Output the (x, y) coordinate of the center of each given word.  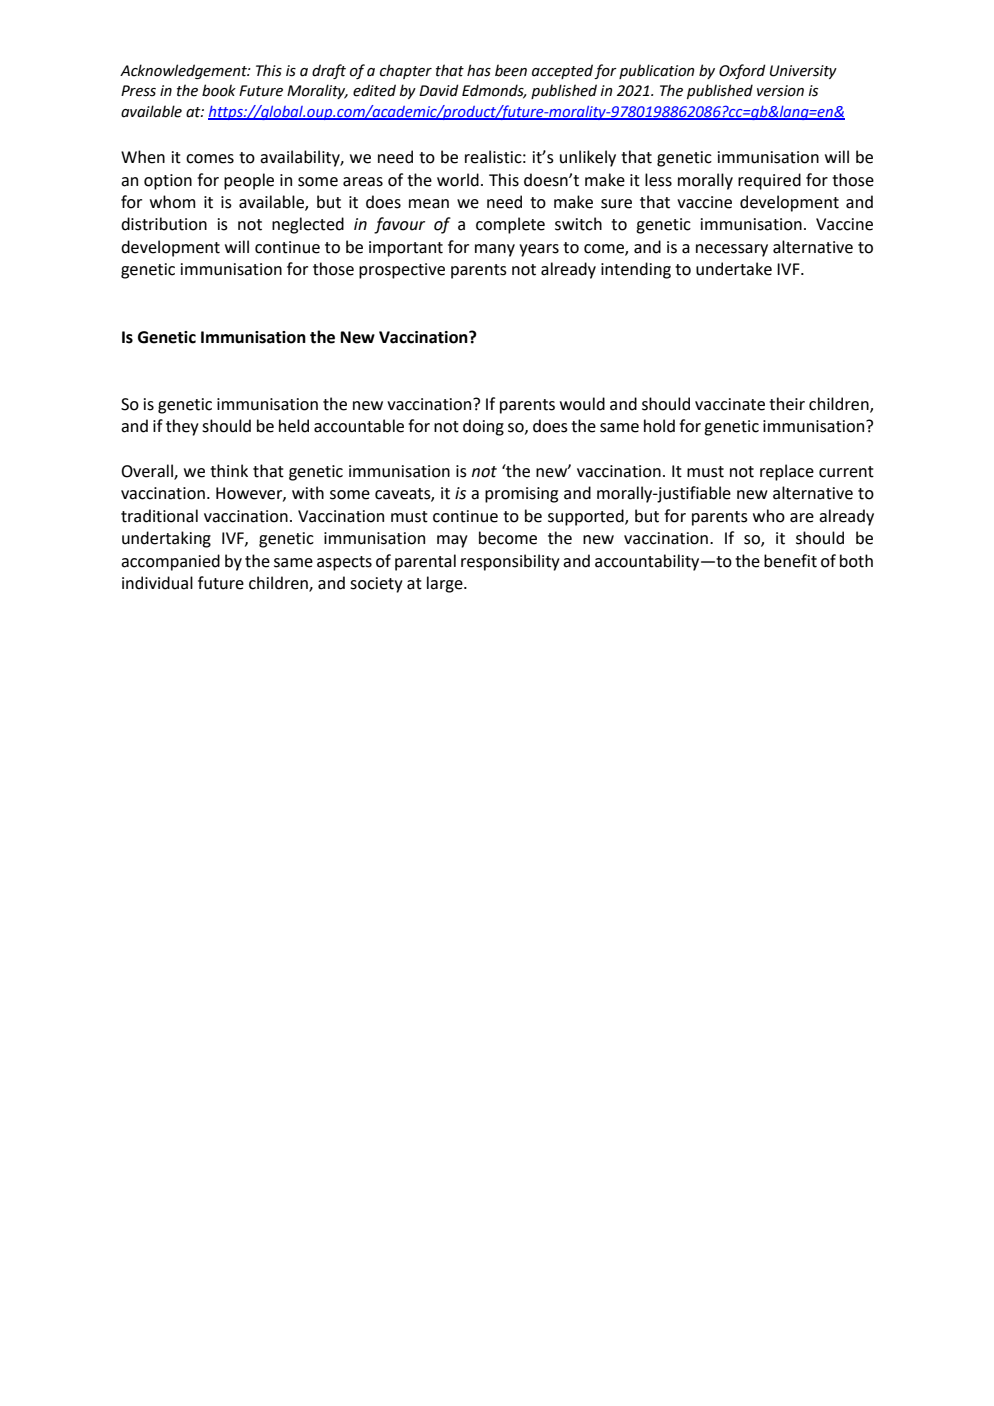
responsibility (510, 562)
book (219, 90)
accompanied (170, 562)
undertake (734, 269)
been (511, 70)
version (780, 91)
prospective (402, 271)
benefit (790, 561)
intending (636, 270)
